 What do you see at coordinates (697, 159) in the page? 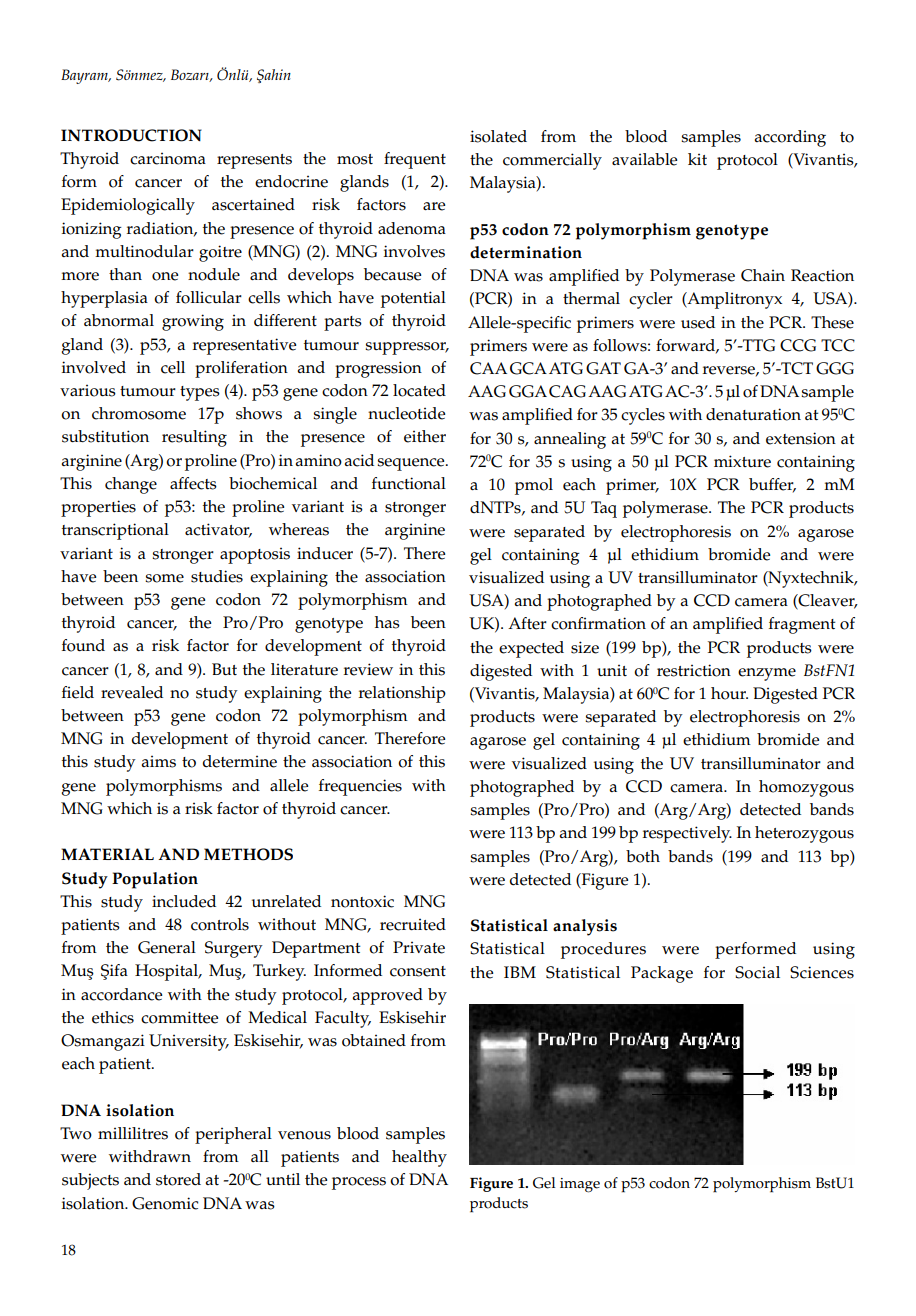
I see `kit` at bounding box center [697, 159].
